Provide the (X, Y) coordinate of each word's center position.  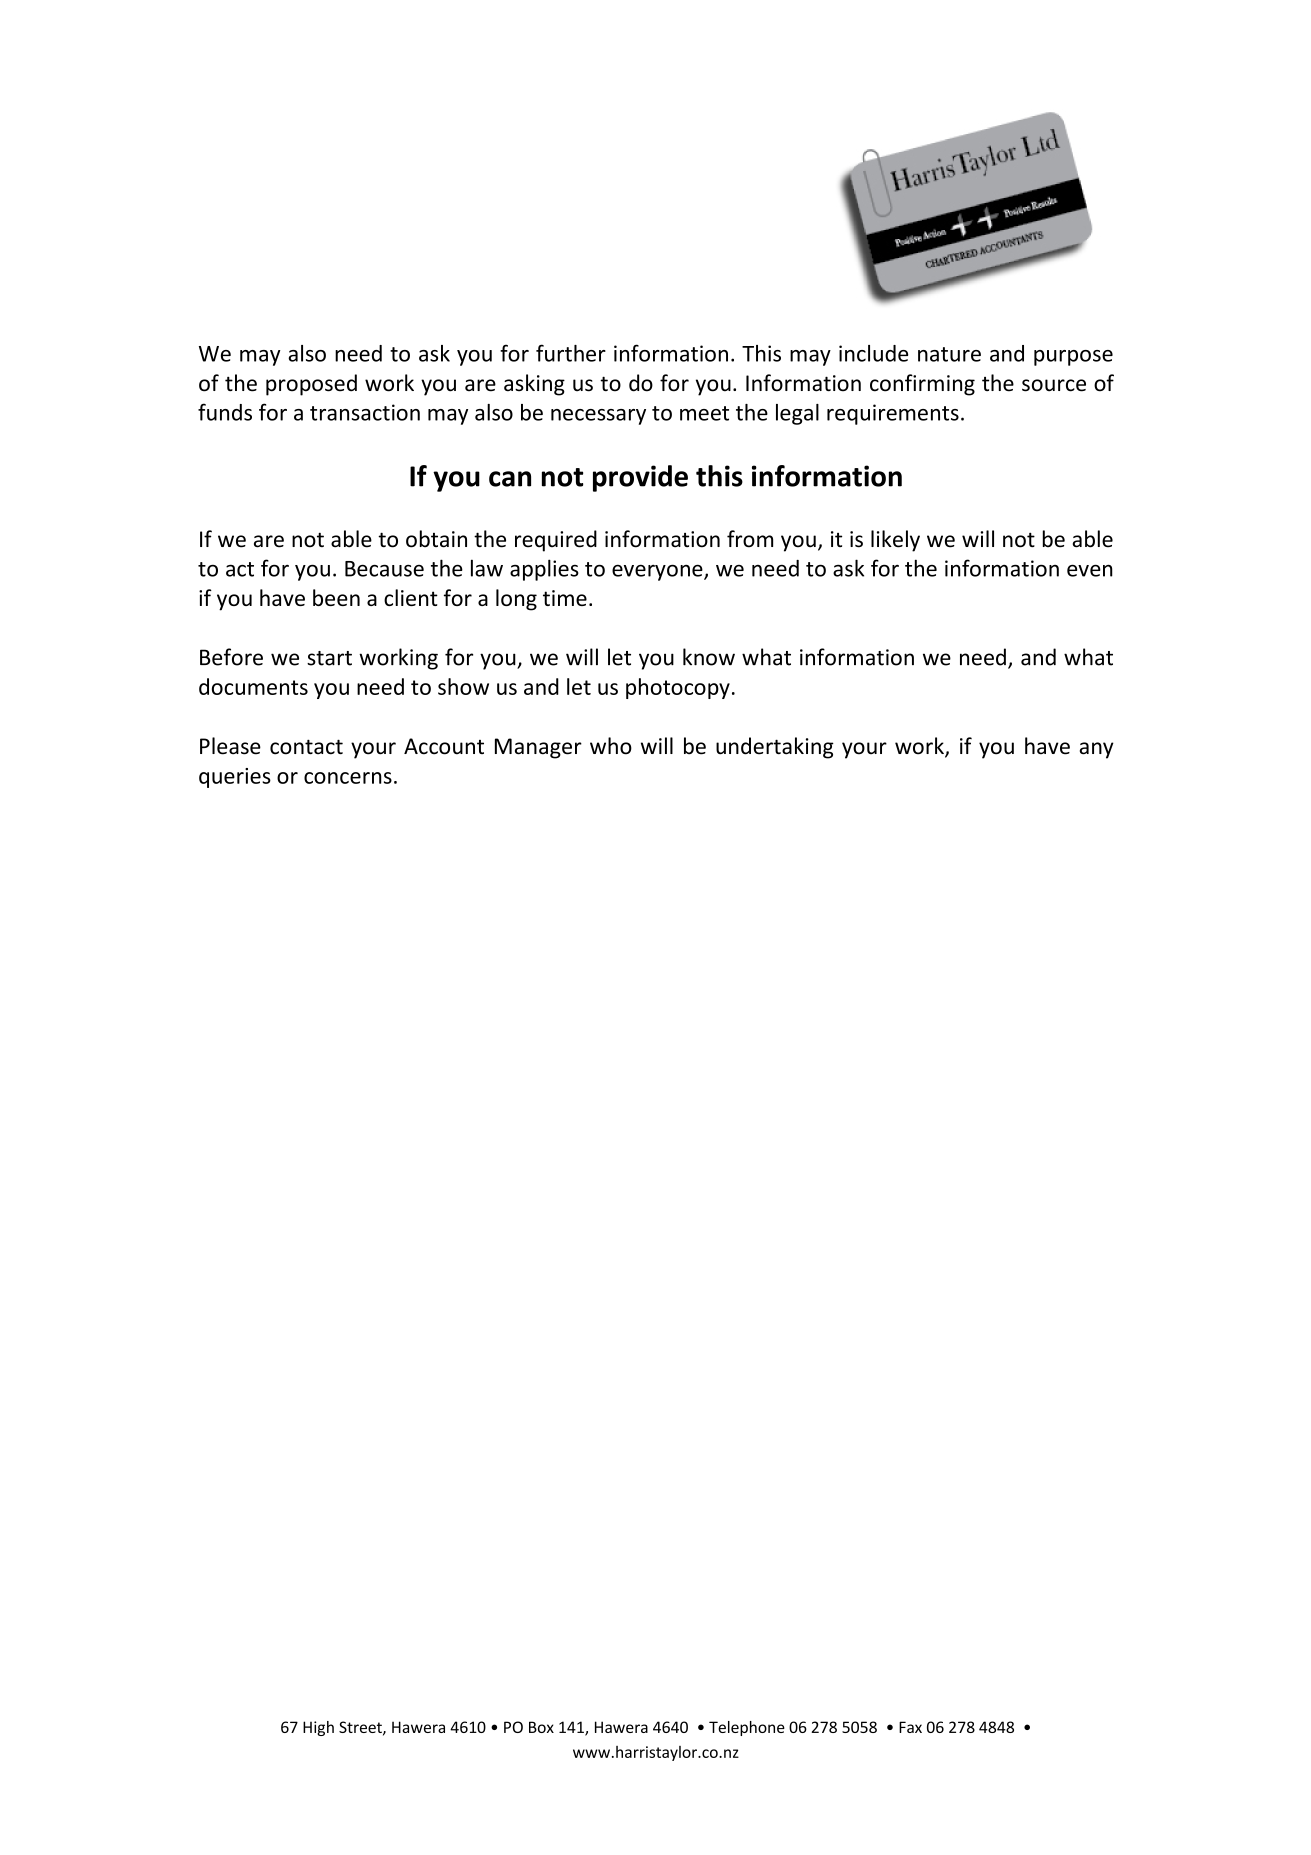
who (611, 746)
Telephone (747, 1728)
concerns (348, 778)
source (1054, 385)
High (318, 1728)
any (1097, 750)
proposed (311, 385)
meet (704, 413)
